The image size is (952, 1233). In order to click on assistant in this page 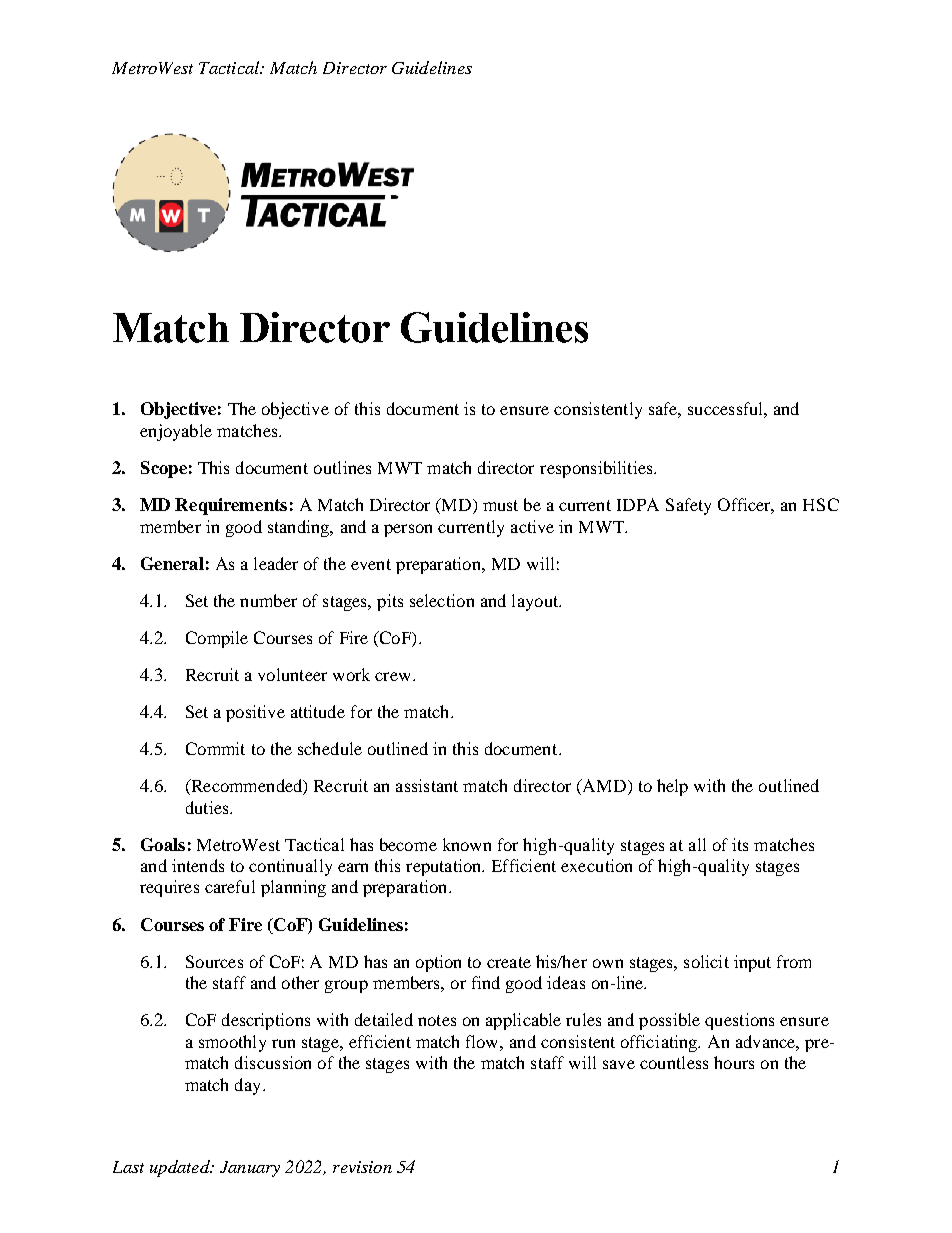, I will do `click(427, 785)`.
